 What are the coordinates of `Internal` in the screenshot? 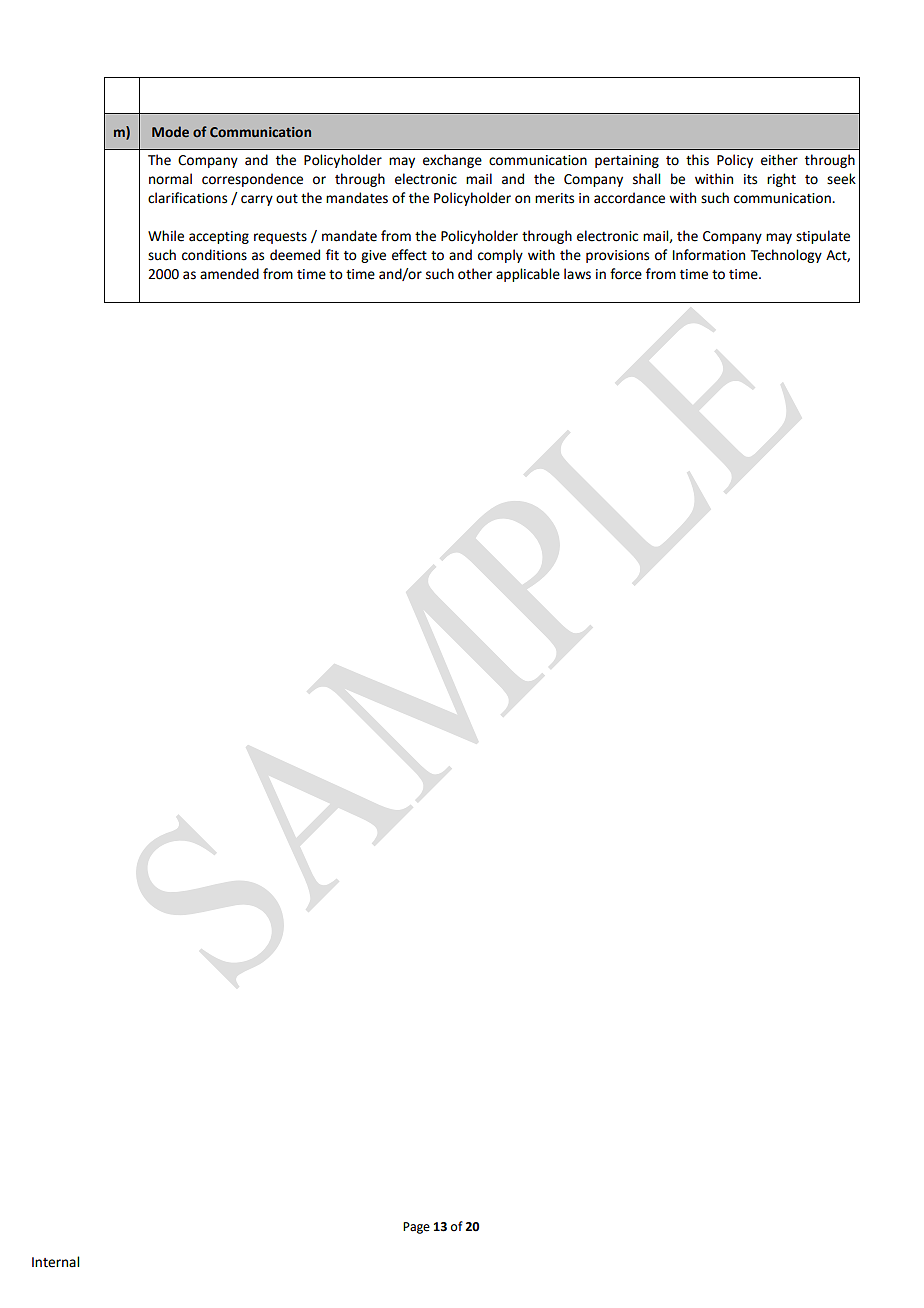 It's located at (55, 1262).
